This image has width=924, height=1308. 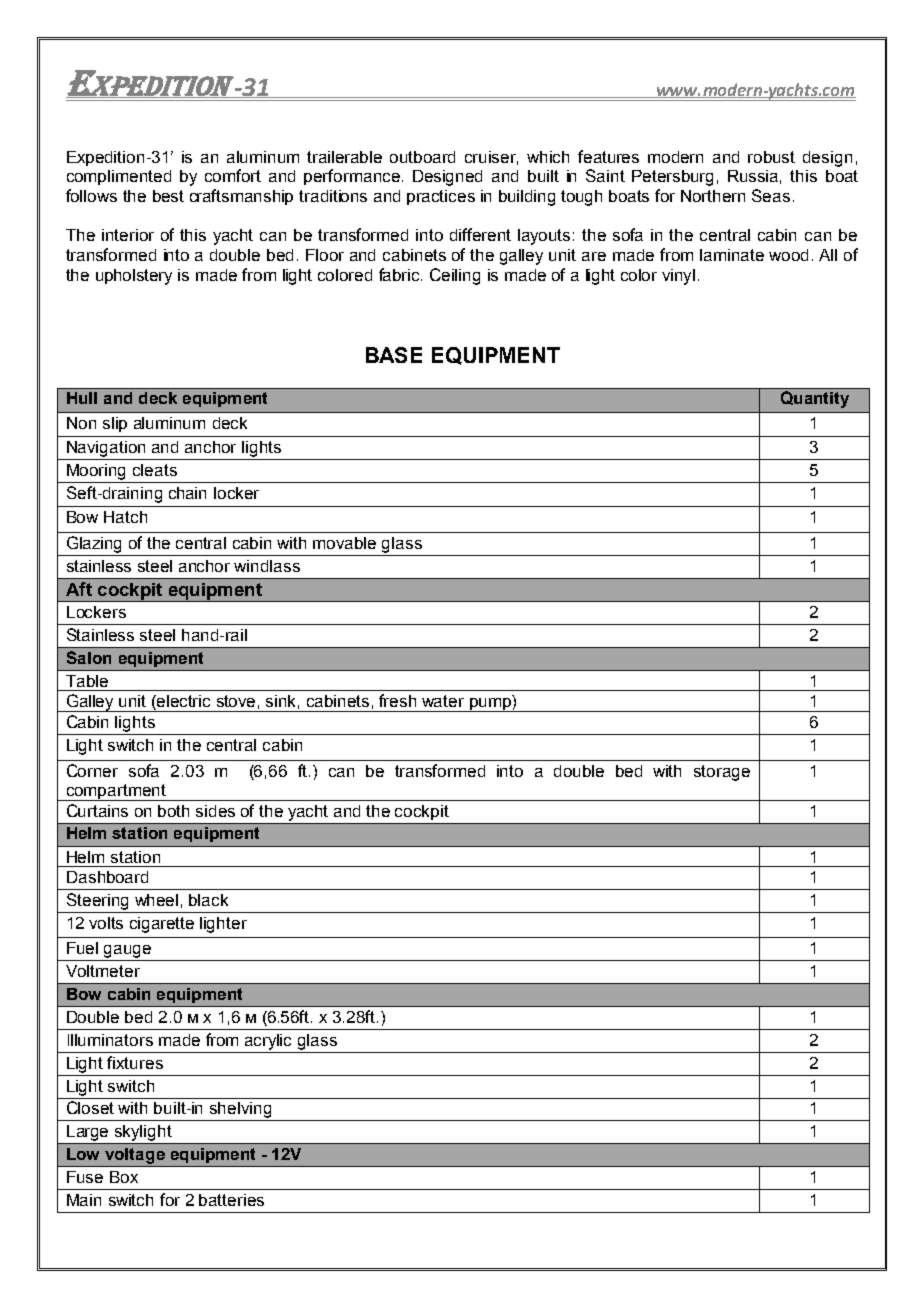 What do you see at coordinates (713, 196) in the image?
I see `Northern` at bounding box center [713, 196].
